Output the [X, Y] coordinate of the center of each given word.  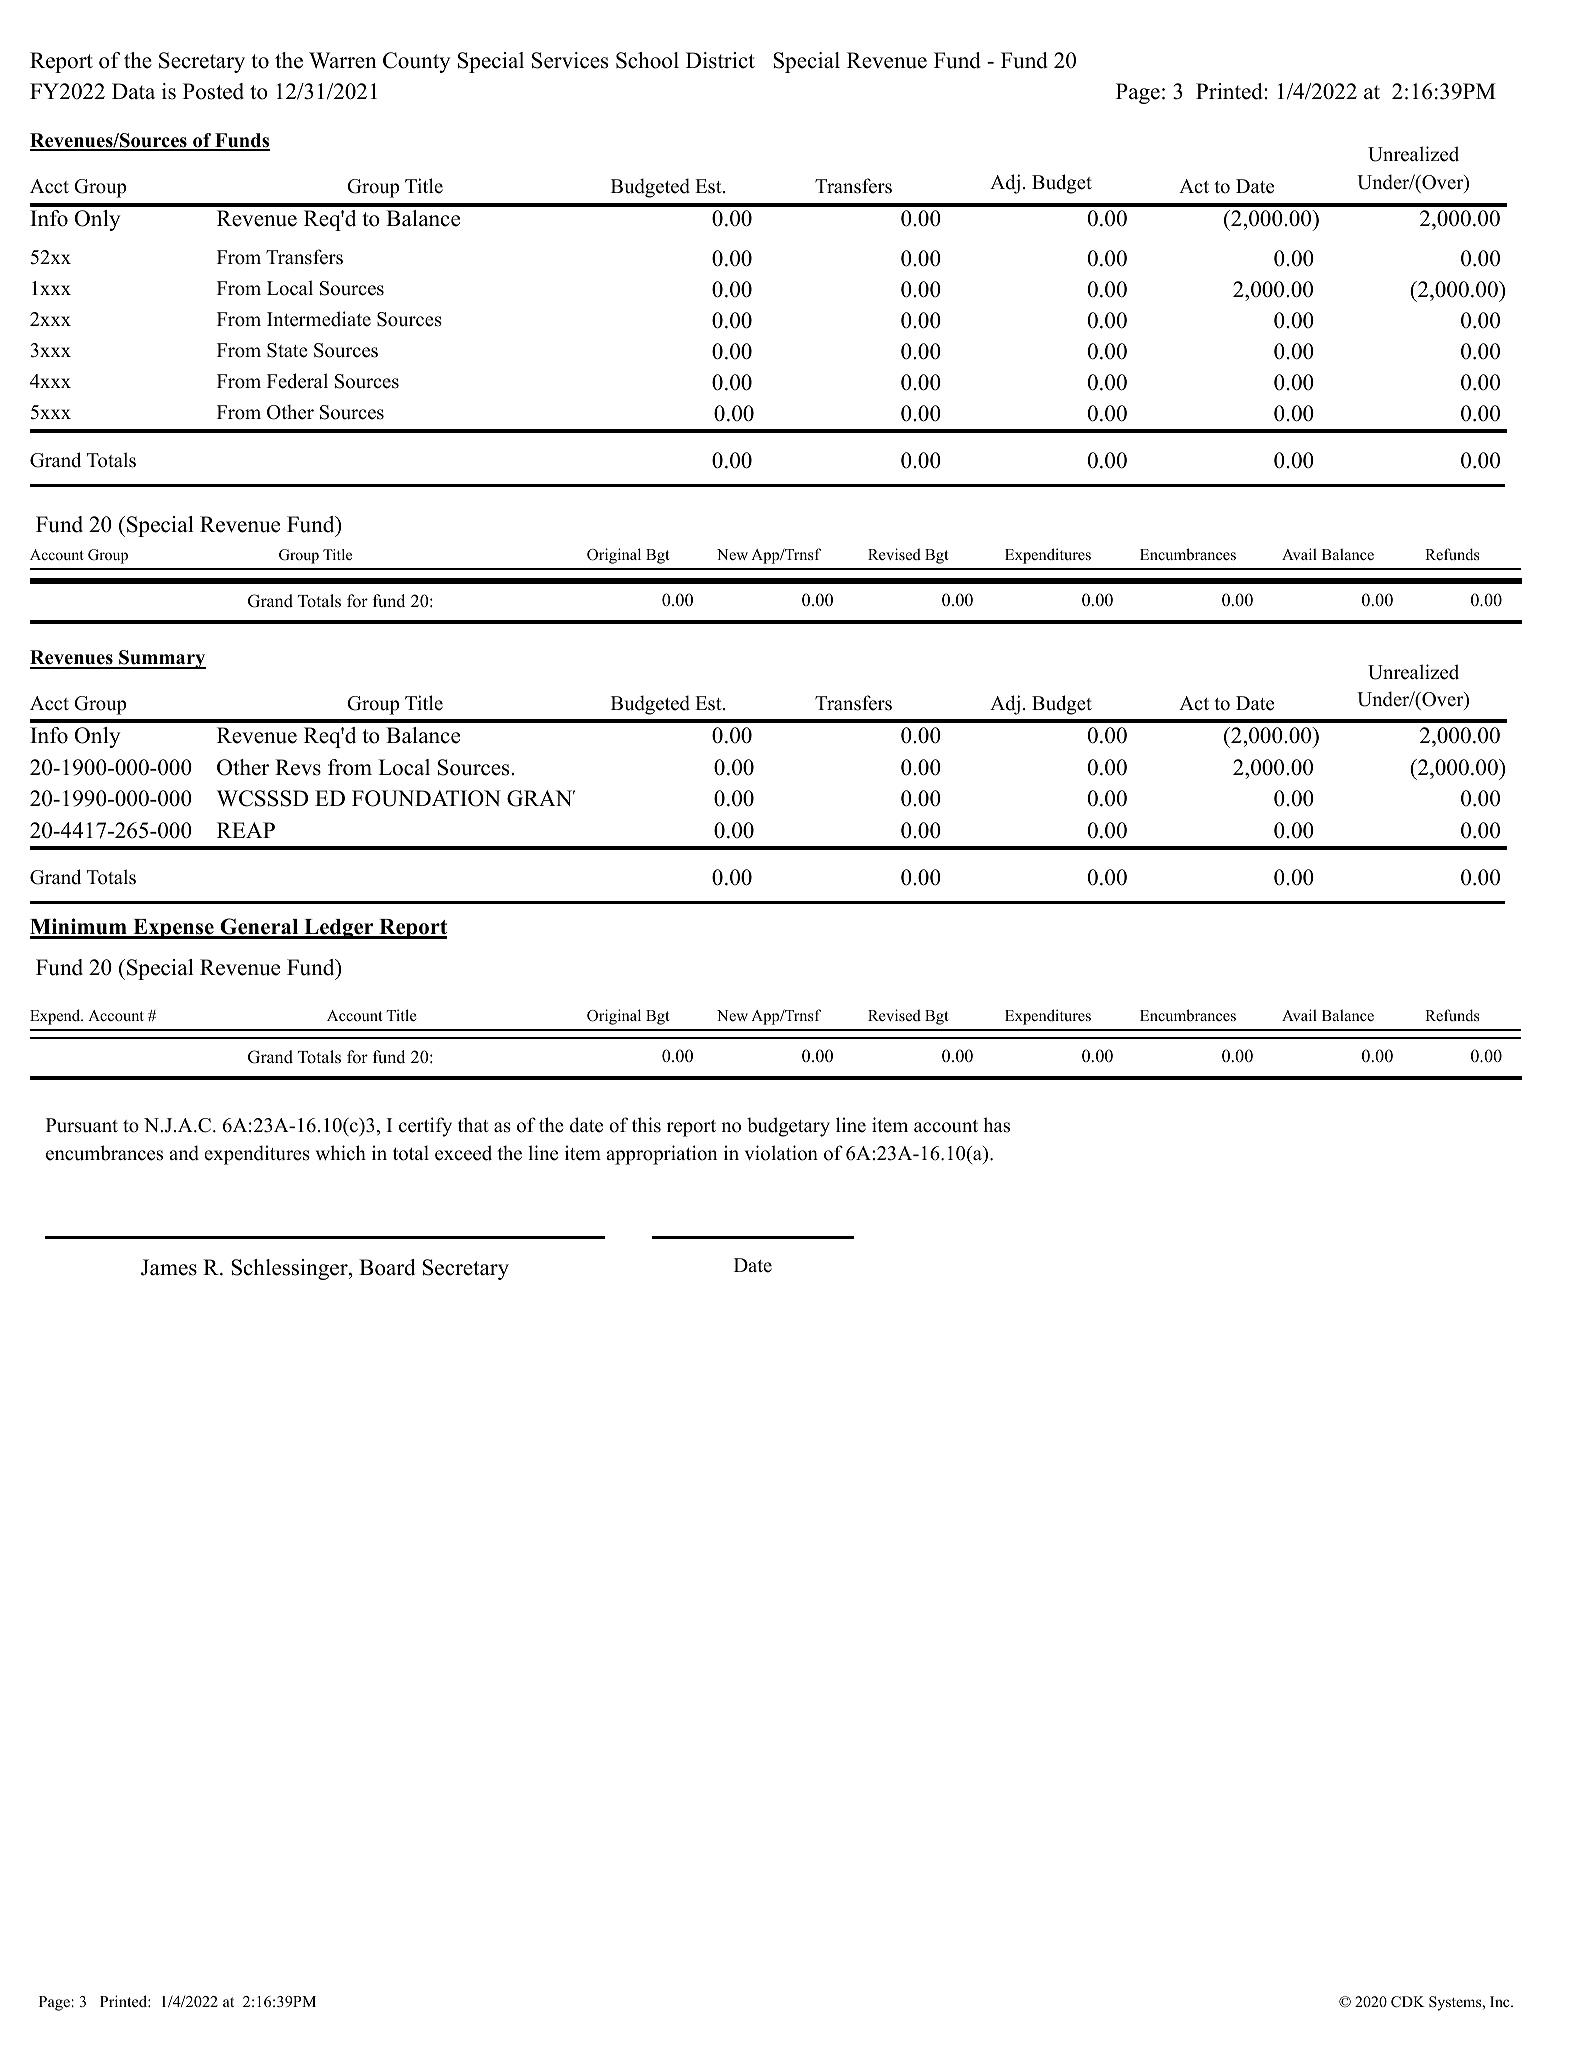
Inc [1501, 2001]
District [720, 60]
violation [781, 1153]
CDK [1408, 2002]
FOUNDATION [426, 798]
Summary [161, 659]
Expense [173, 929]
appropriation [662, 1155]
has [996, 1125]
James [169, 1267]
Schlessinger [290, 1269]
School [647, 60]
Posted [213, 91]
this [646, 1125]
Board [387, 1267]
